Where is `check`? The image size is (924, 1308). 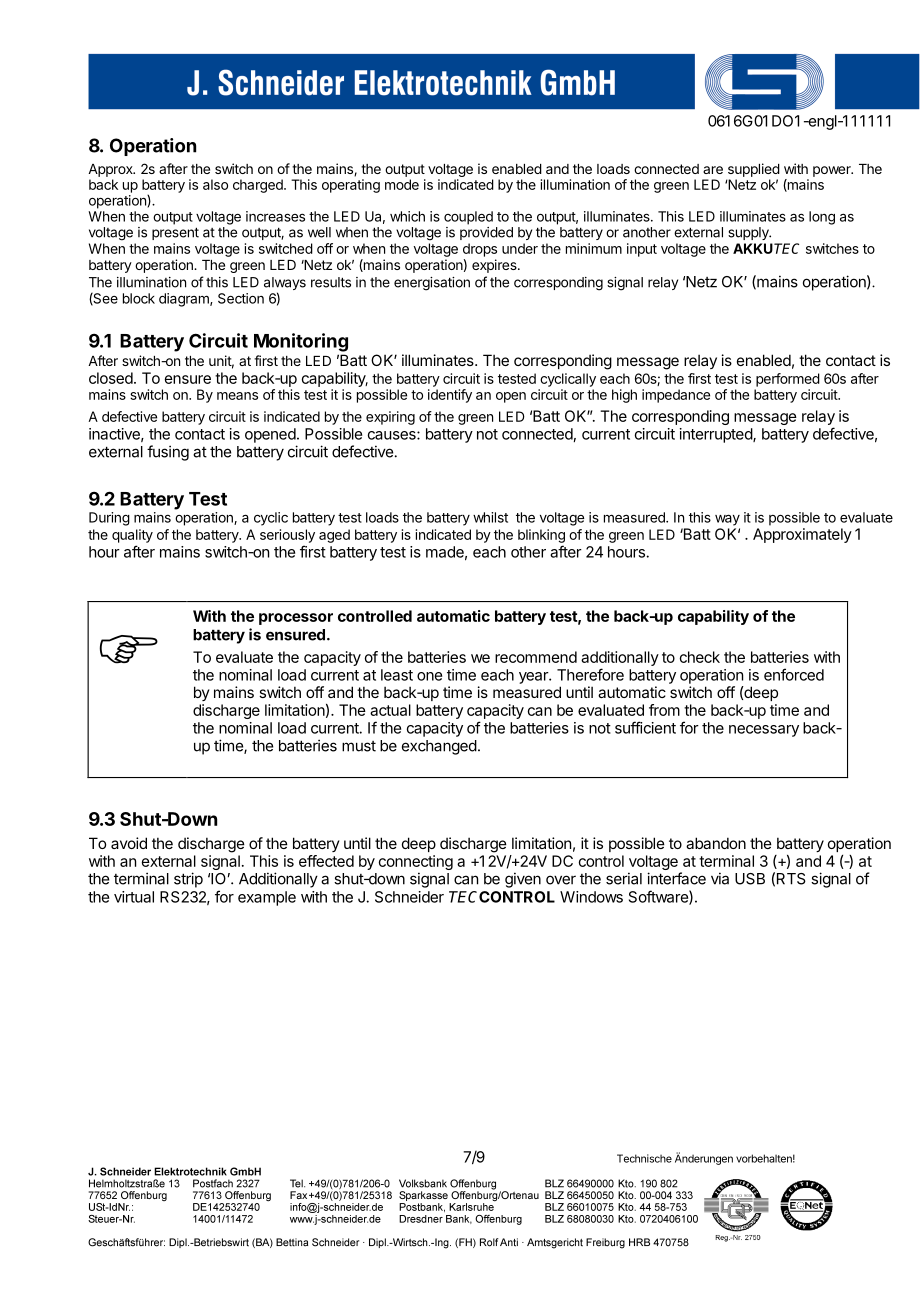
check is located at coordinates (700, 657).
